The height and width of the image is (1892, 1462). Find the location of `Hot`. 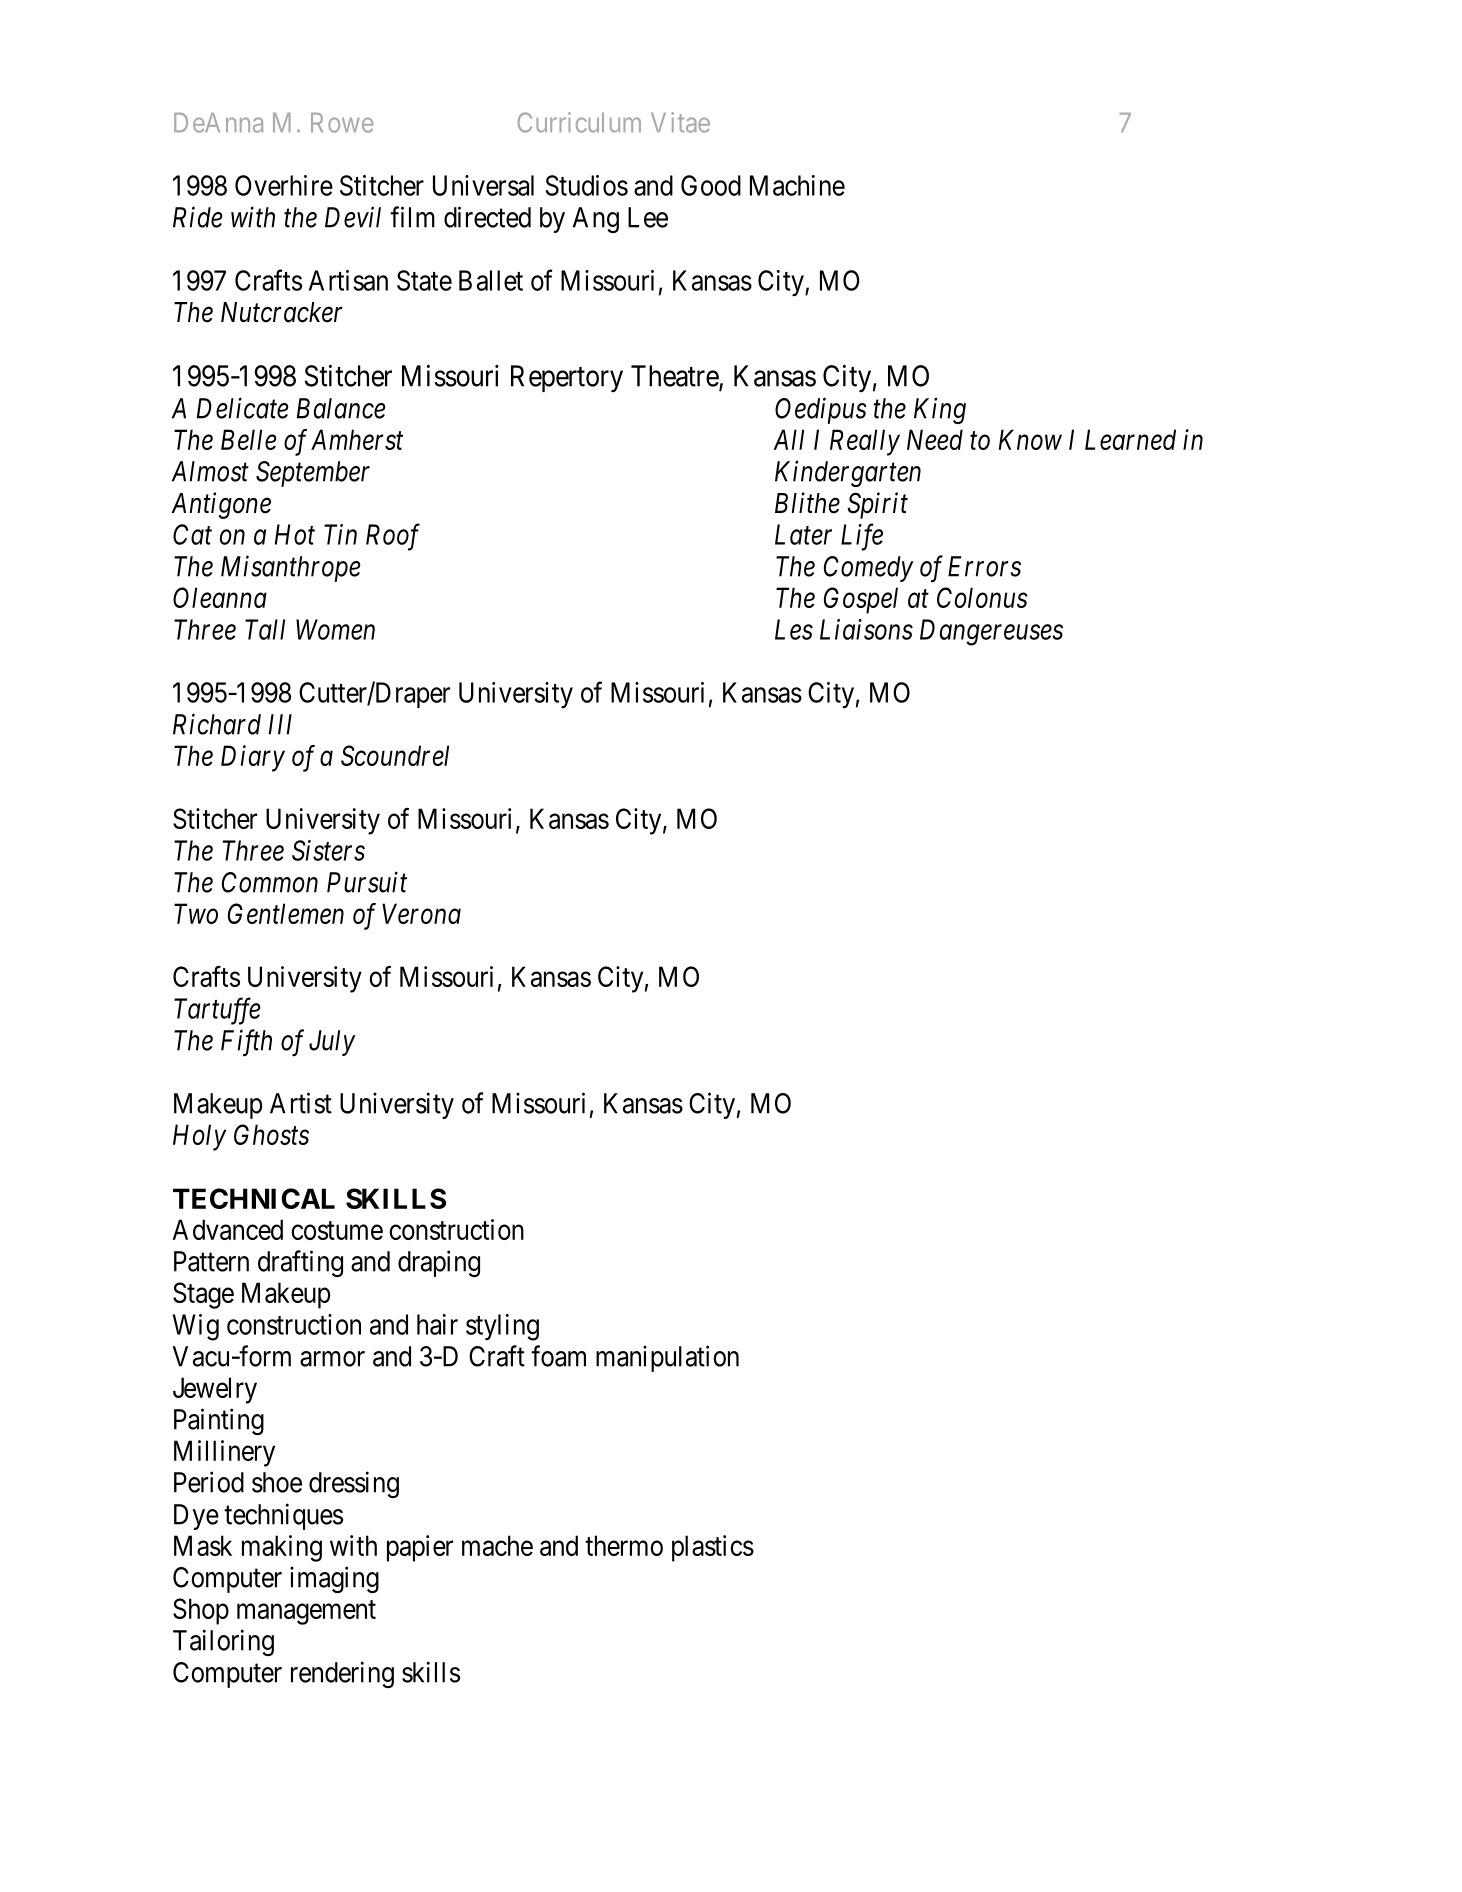

Hot is located at coordinates (295, 534).
